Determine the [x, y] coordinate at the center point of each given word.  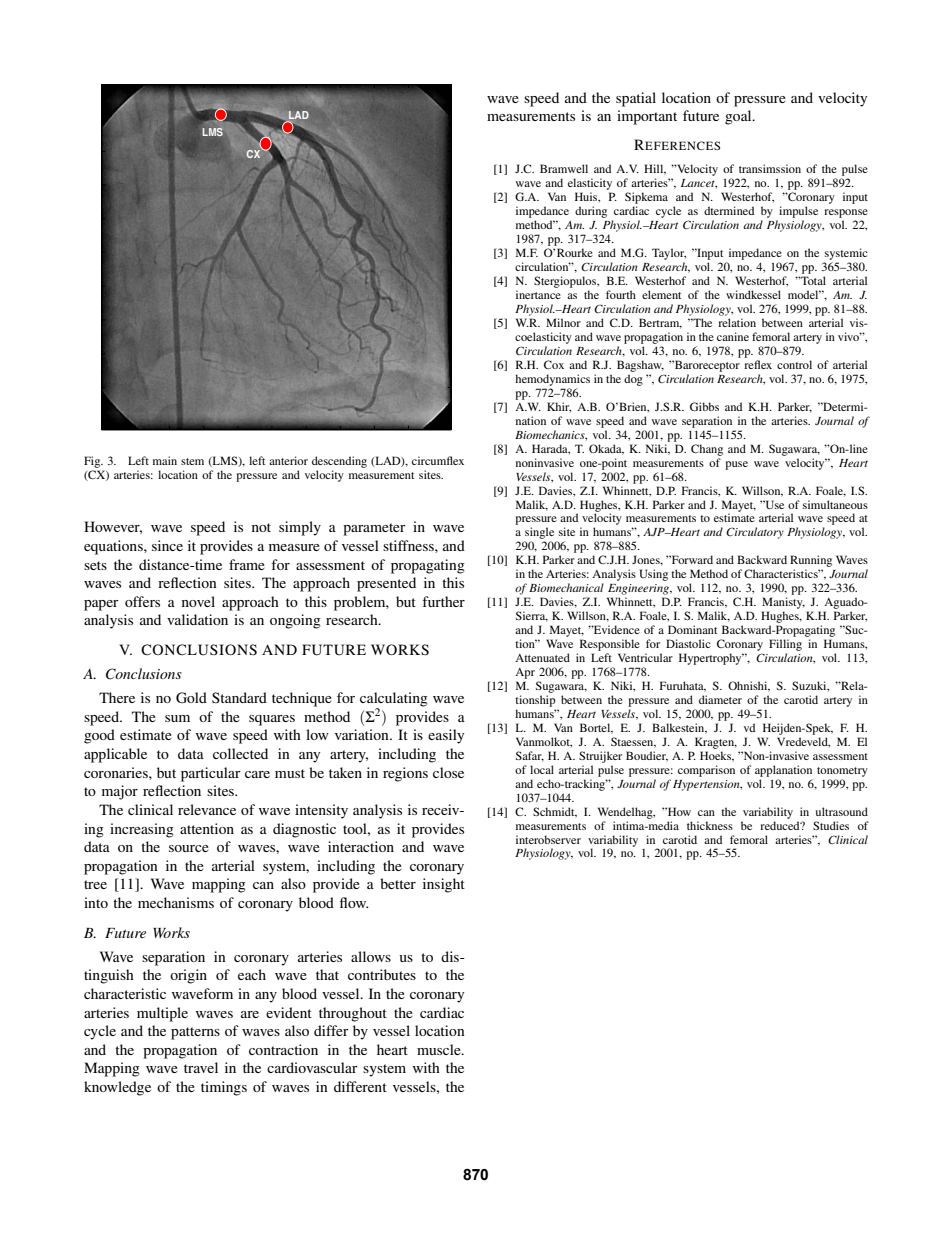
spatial [636, 99]
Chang [707, 450]
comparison [706, 771]
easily [446, 736]
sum [177, 718]
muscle [440, 1049]
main [165, 460]
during [591, 212]
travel [201, 1067]
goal [739, 117]
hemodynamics [552, 380]
